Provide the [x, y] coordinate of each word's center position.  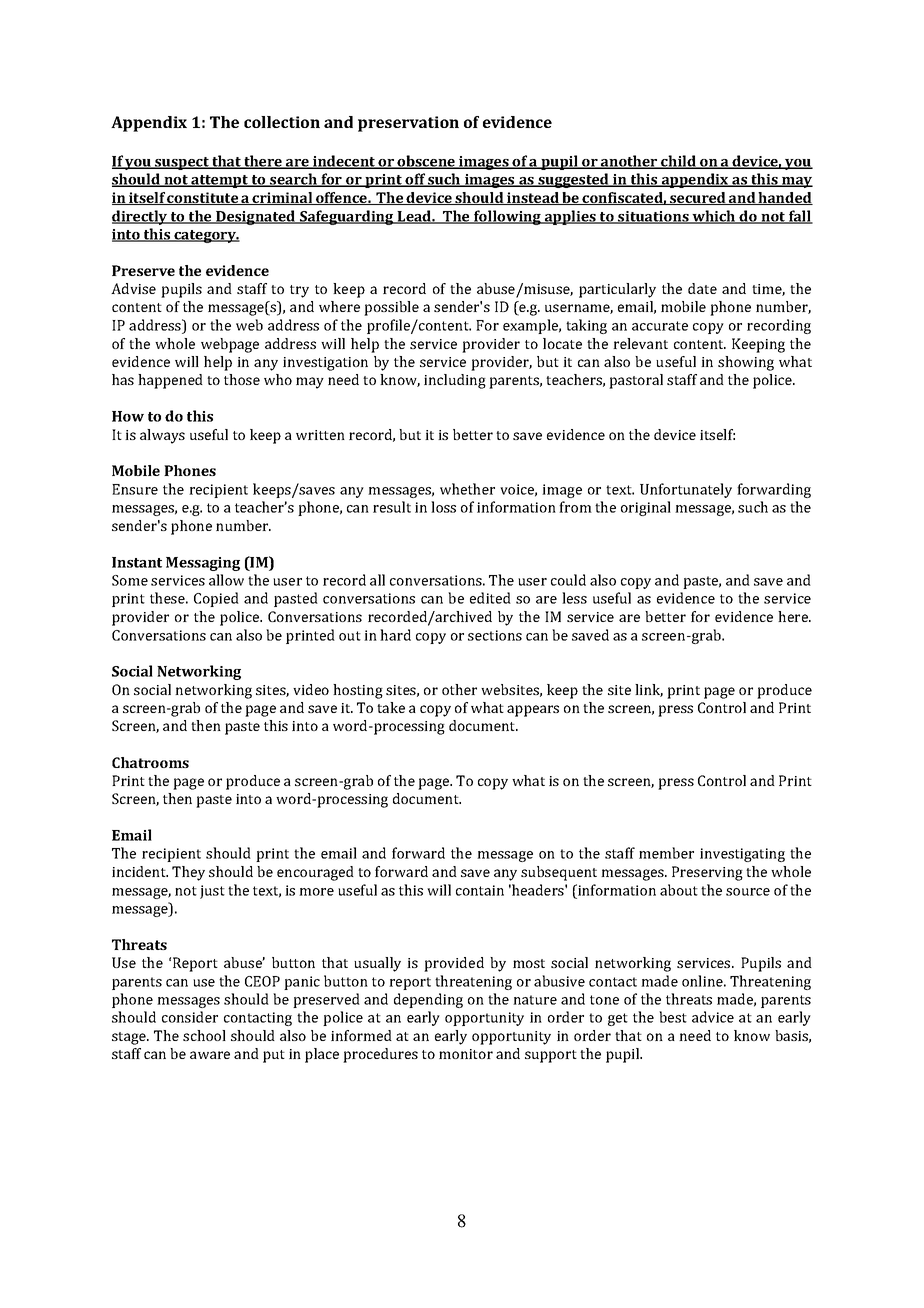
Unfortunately [686, 490]
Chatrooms [150, 762]
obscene [427, 162]
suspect [182, 163]
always [162, 436]
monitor [466, 1054]
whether [467, 489]
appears [533, 711]
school [204, 1035]
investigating [742, 855]
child [678, 162]
